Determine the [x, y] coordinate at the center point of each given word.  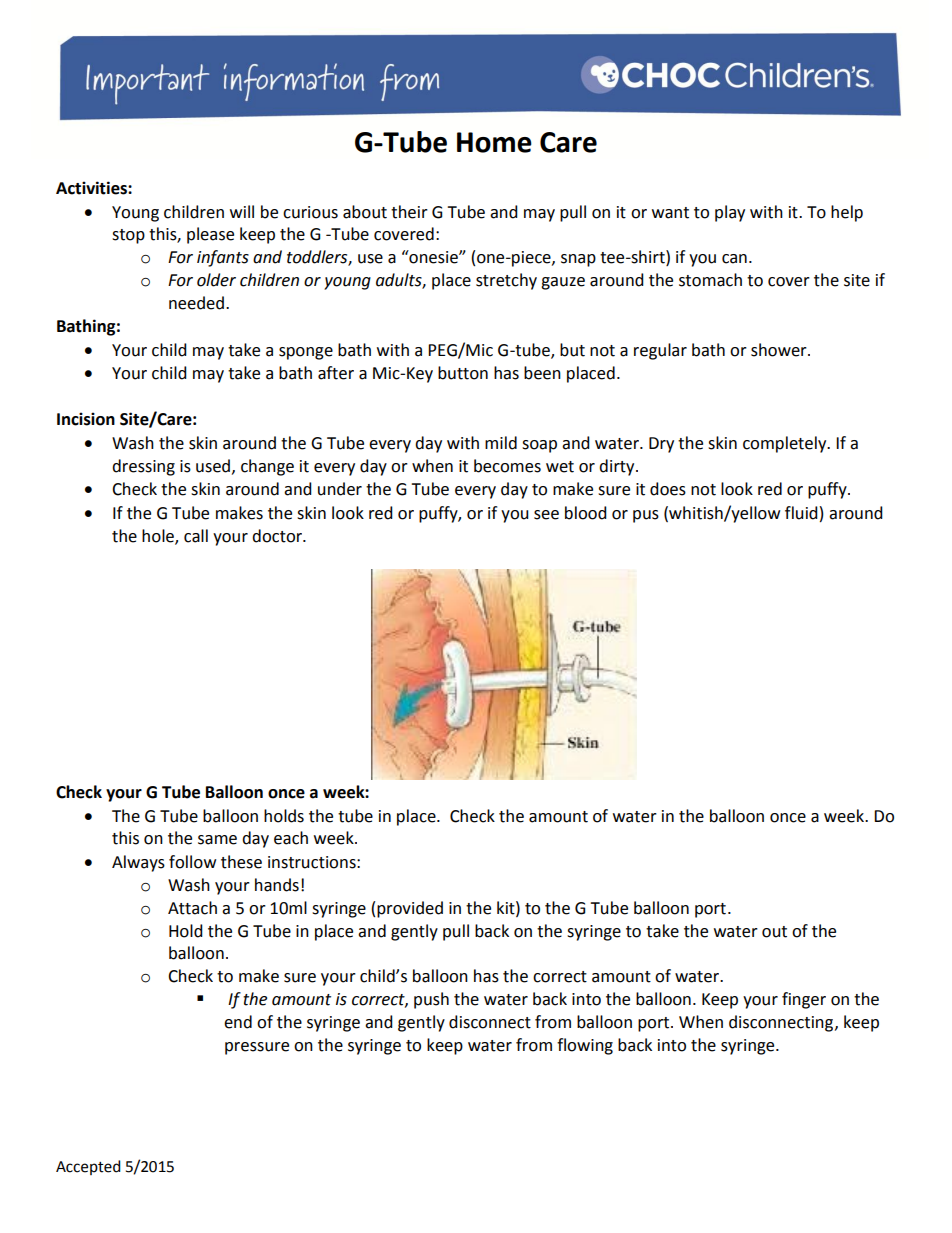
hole [159, 537]
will [242, 211]
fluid [801, 513]
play [730, 213]
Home [494, 142]
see [546, 515]
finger [804, 1000]
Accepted [88, 1167]
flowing [585, 1046]
